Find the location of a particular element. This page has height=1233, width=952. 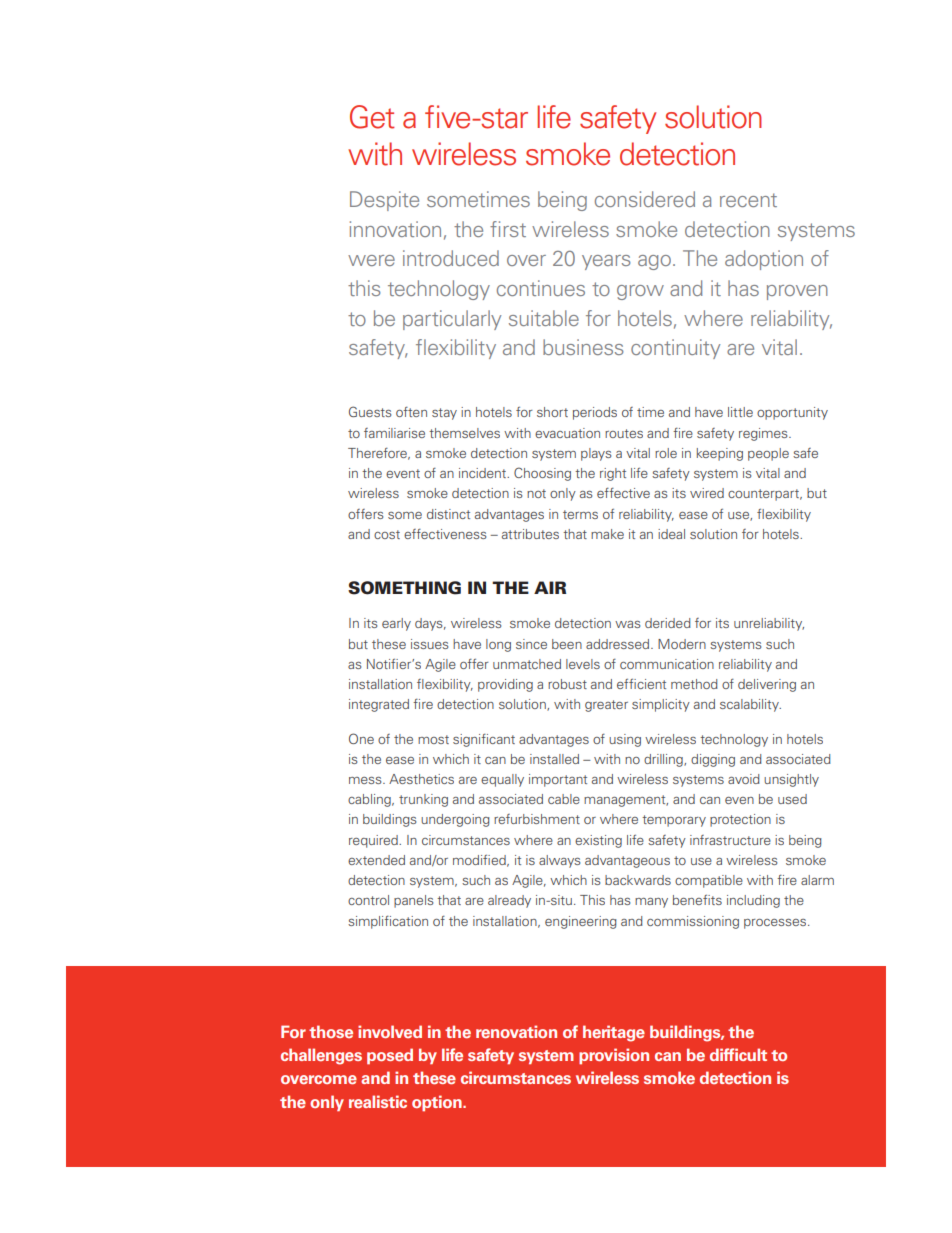

recent is located at coordinates (748, 200).
